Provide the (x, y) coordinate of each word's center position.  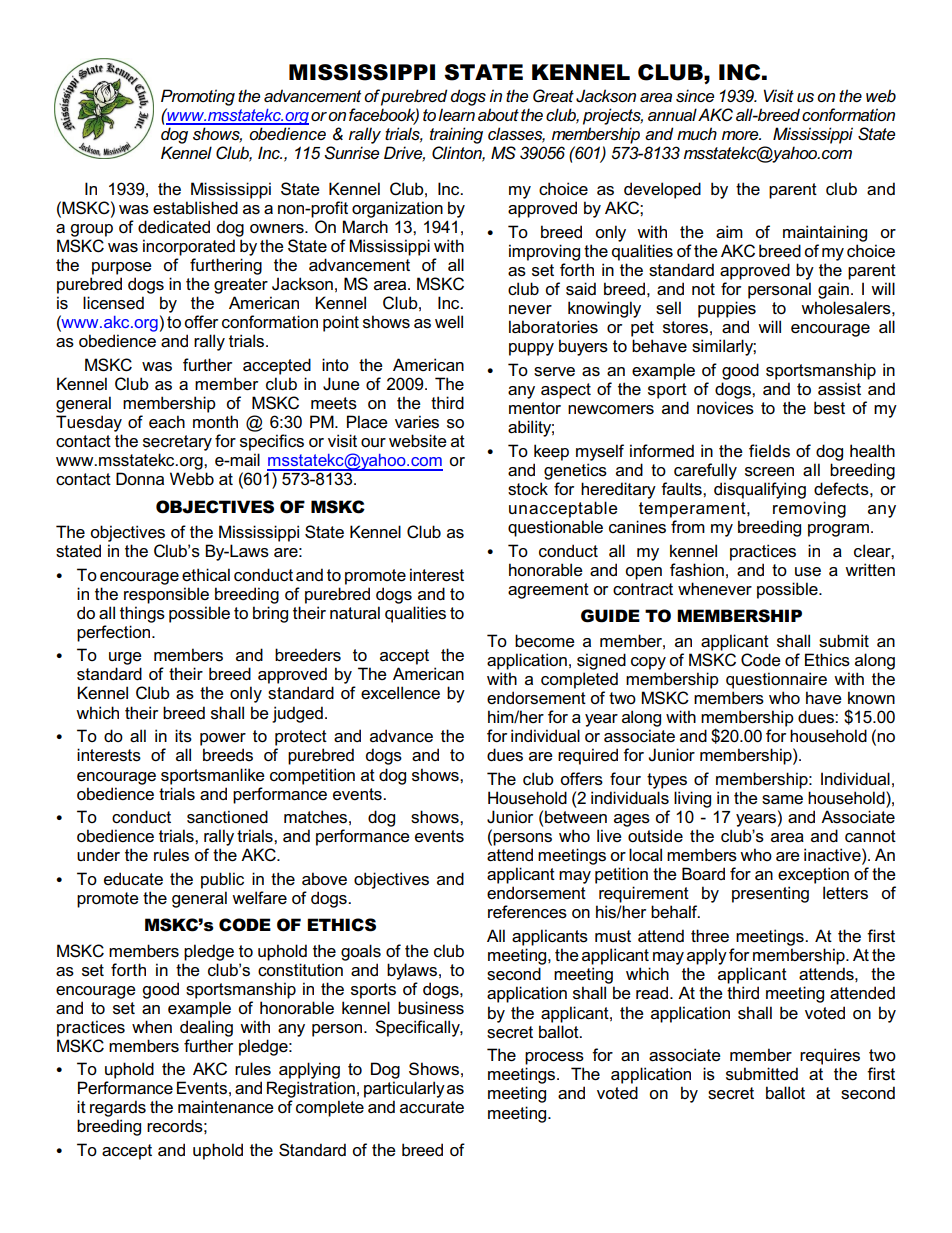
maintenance (226, 1107)
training (456, 135)
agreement (548, 591)
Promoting (198, 97)
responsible (166, 595)
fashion (697, 570)
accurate (432, 1107)
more (741, 135)
